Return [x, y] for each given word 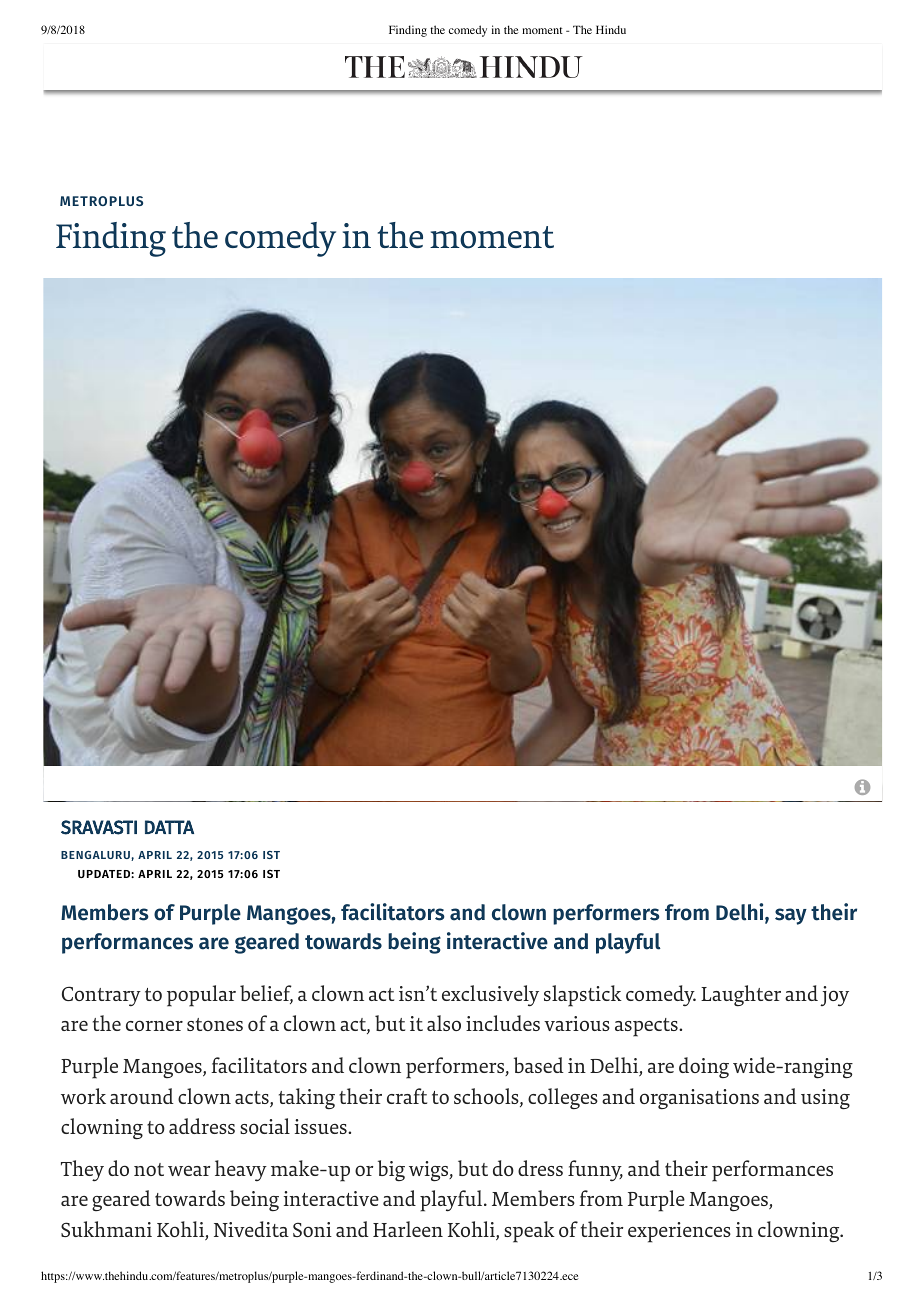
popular [201, 996]
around [142, 1096]
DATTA [169, 827]
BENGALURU [96, 856]
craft [407, 1096]
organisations [699, 1099]
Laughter [741, 995]
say [791, 916]
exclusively [490, 996]
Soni [312, 1229]
